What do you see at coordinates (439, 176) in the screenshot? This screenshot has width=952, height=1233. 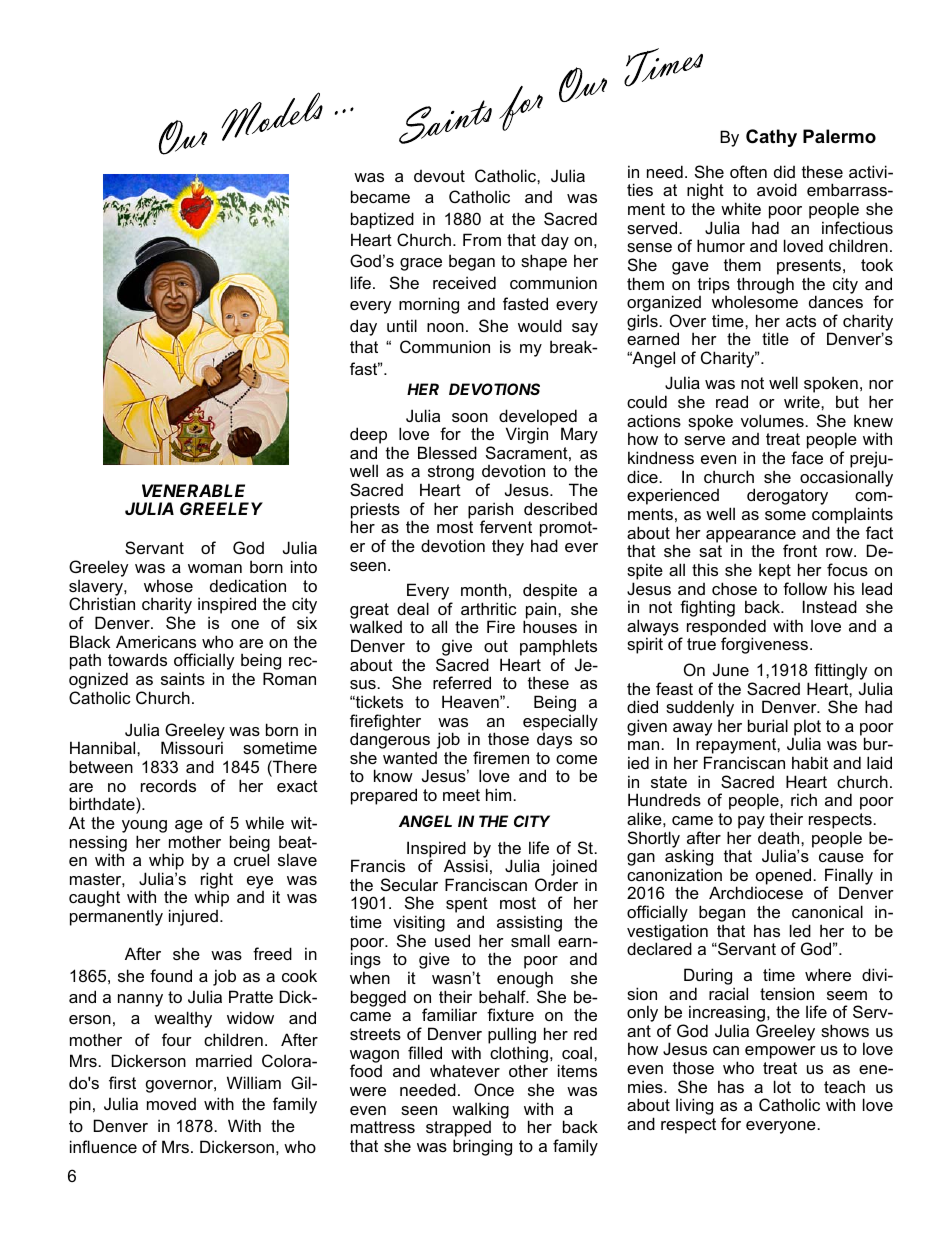 I see `devout` at bounding box center [439, 176].
